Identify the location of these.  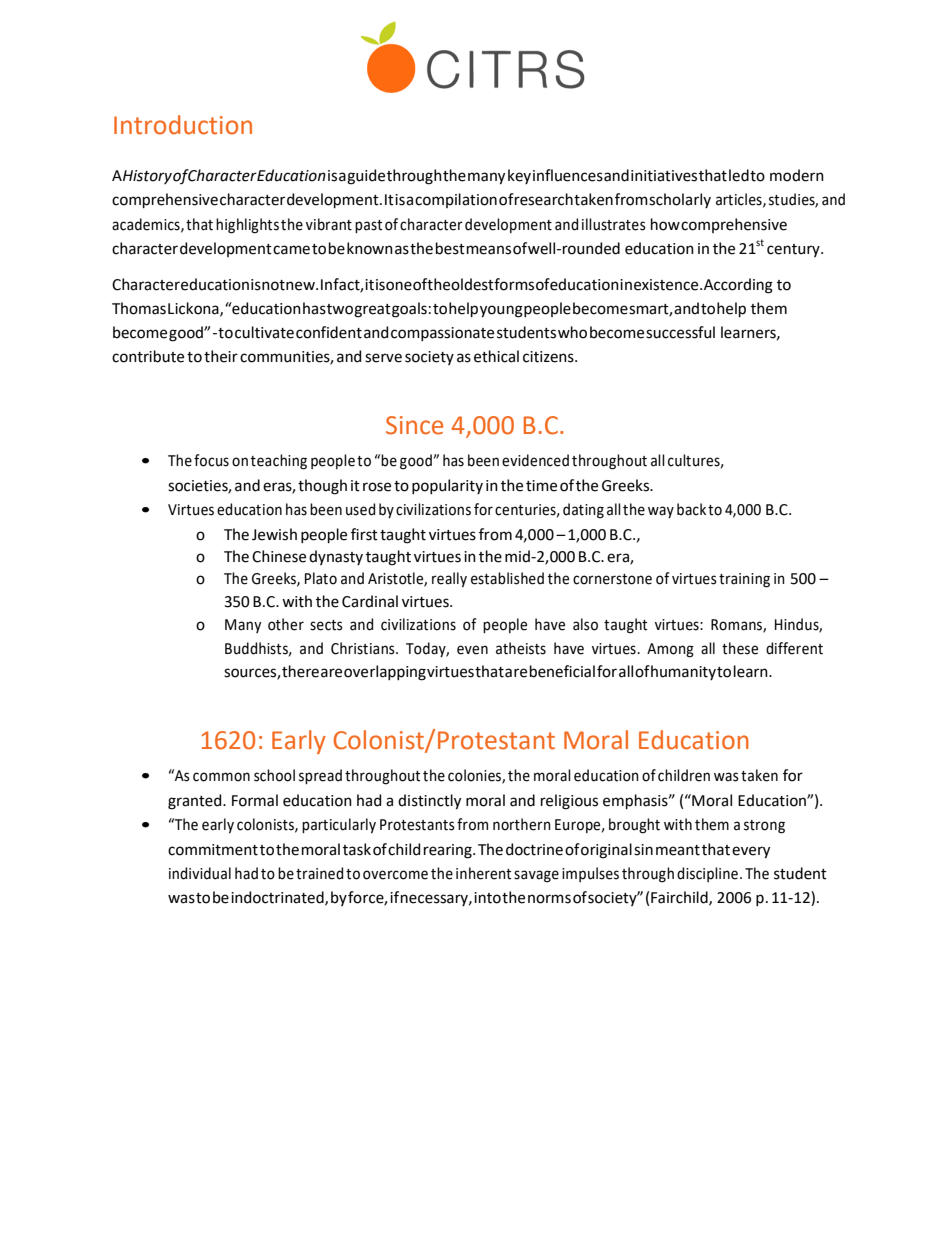
(740, 648).
